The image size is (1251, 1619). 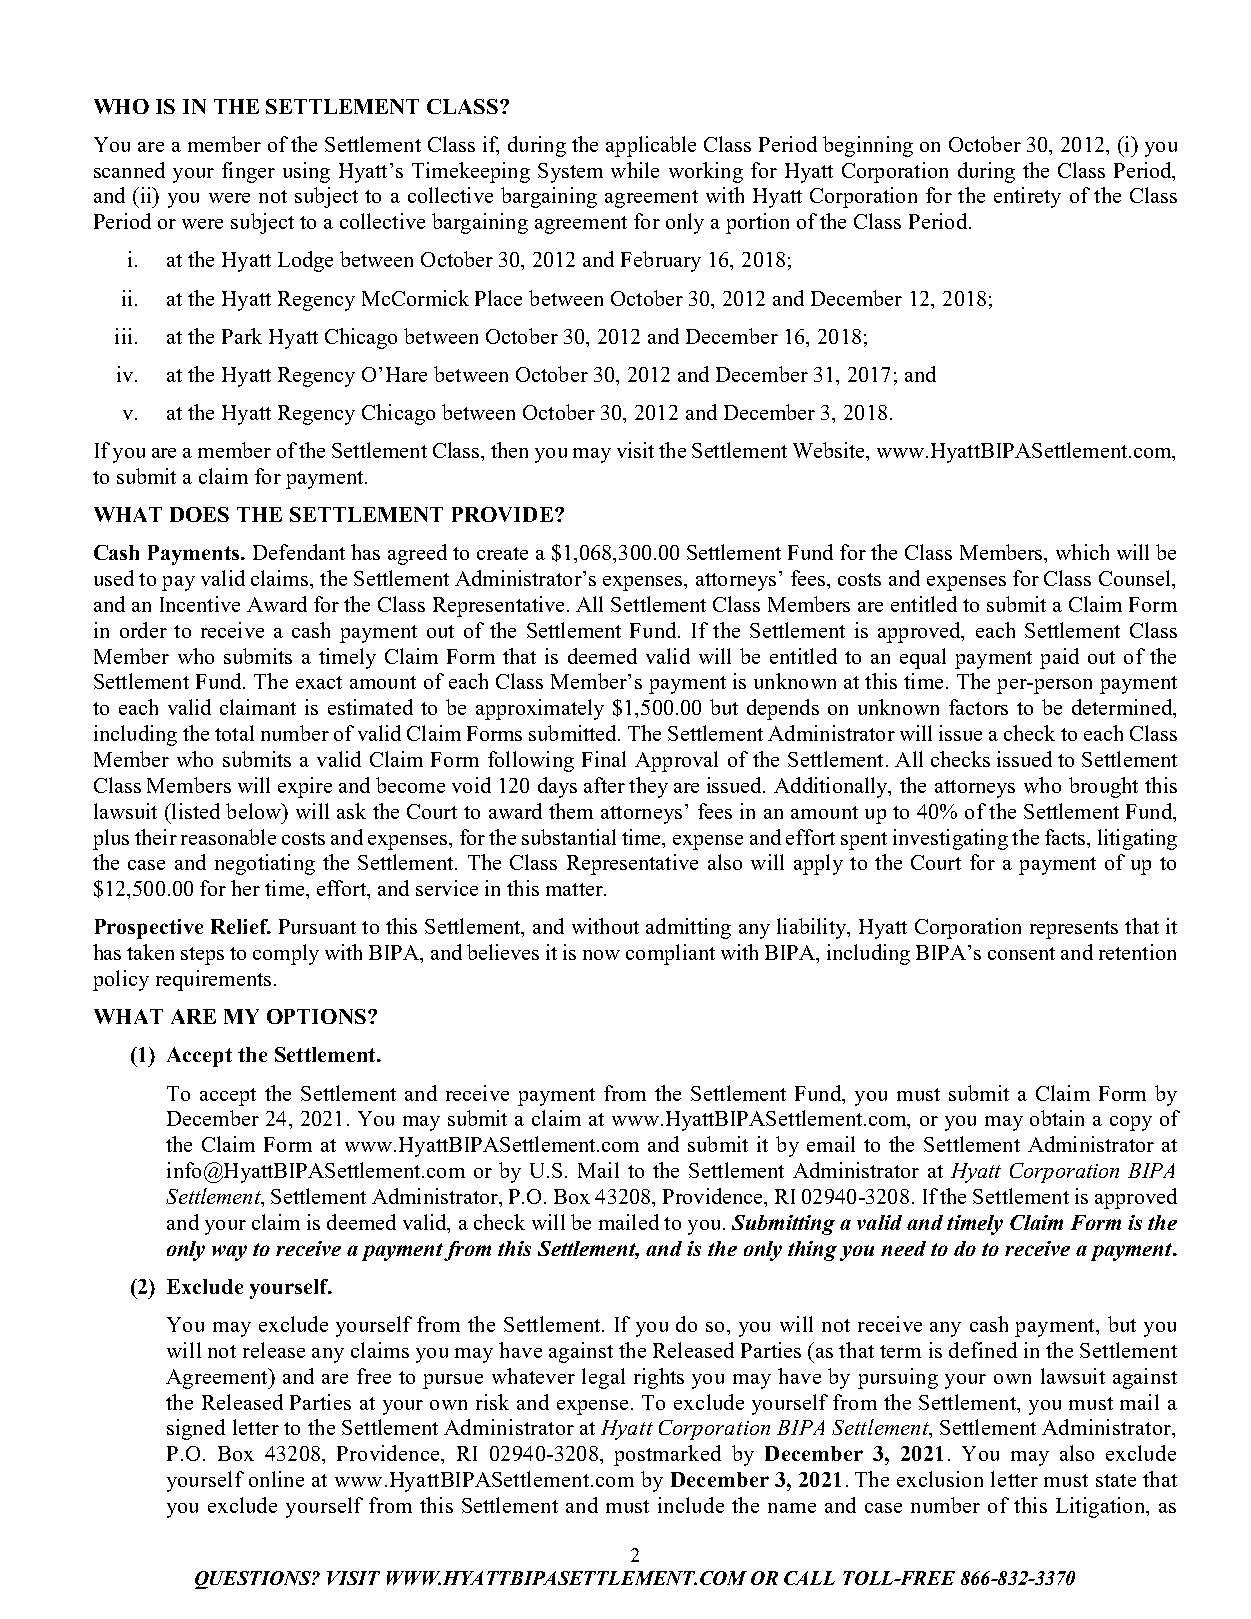 I want to click on while, so click(x=635, y=170).
